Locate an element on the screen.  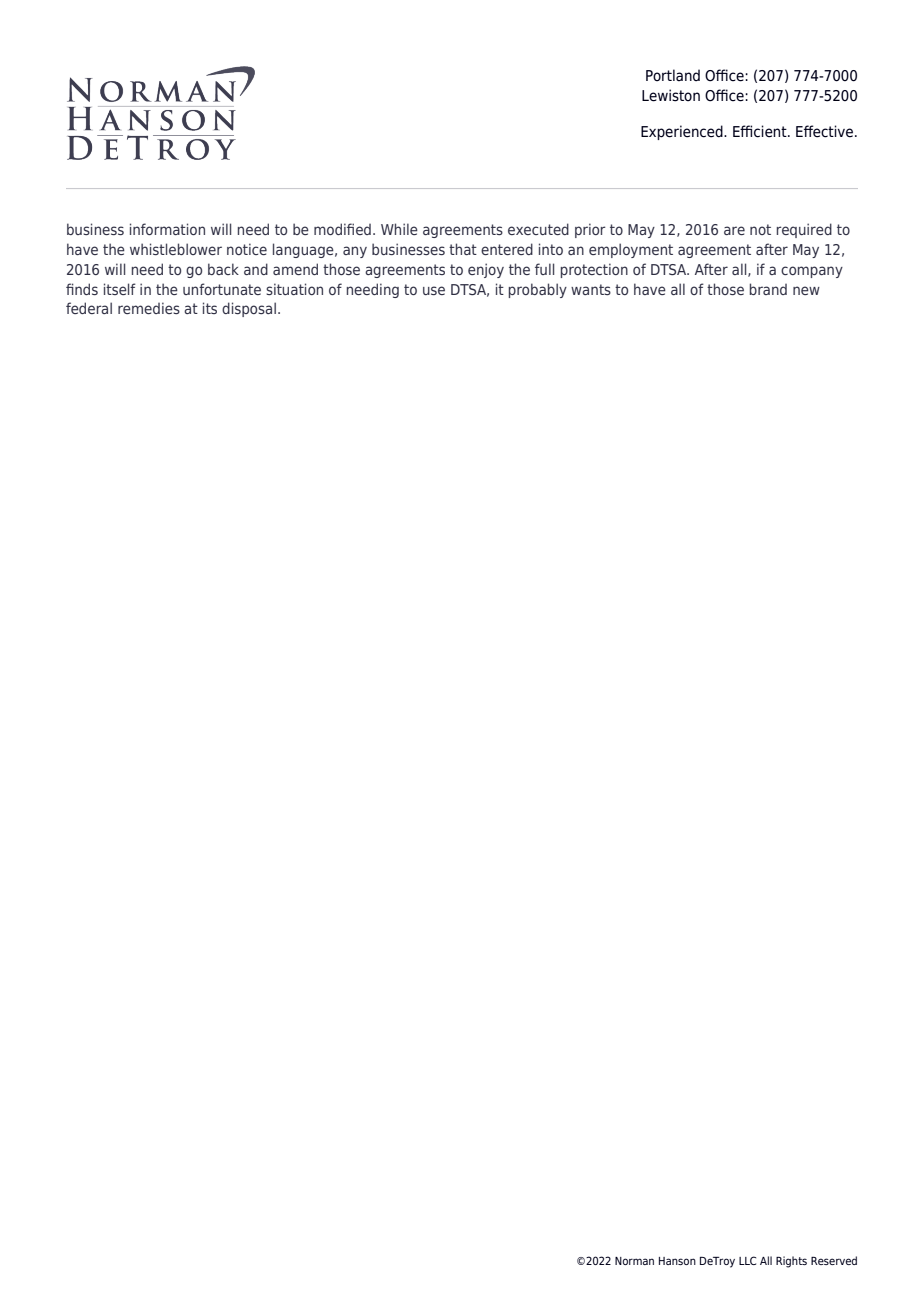
Hanson is located at coordinates (677, 1261).
